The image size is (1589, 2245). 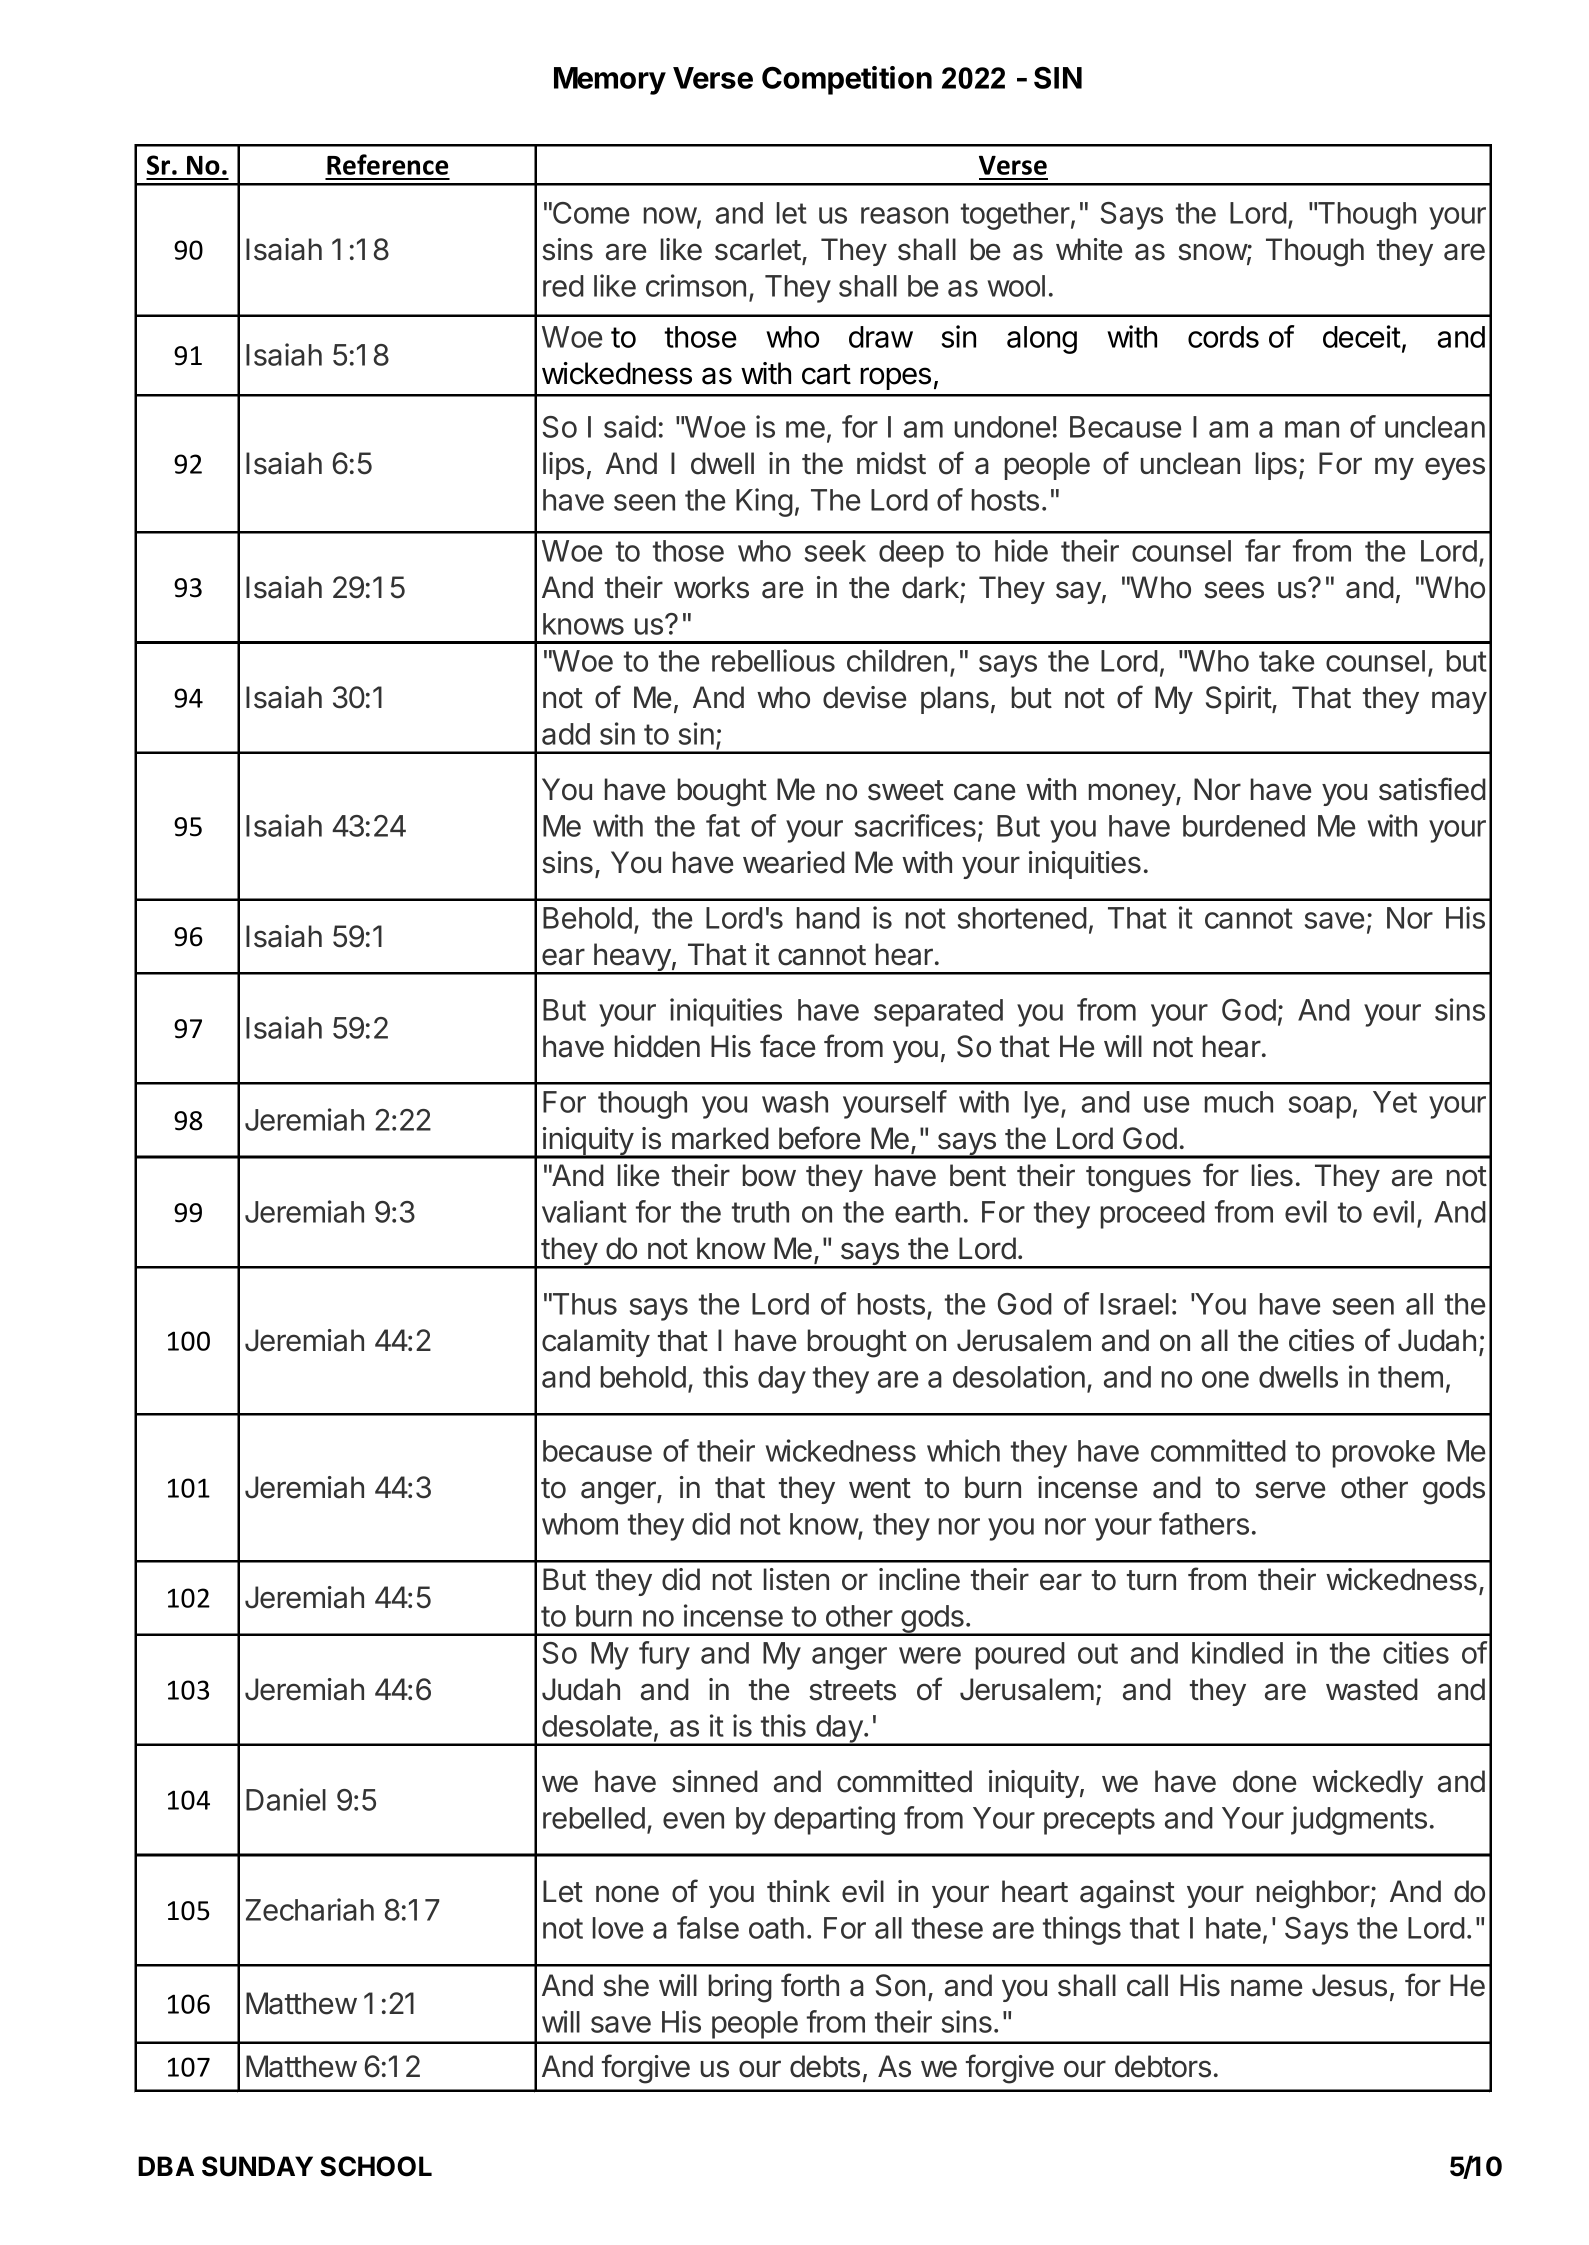 What do you see at coordinates (1237, 1652) in the image?
I see `kindled` at bounding box center [1237, 1652].
